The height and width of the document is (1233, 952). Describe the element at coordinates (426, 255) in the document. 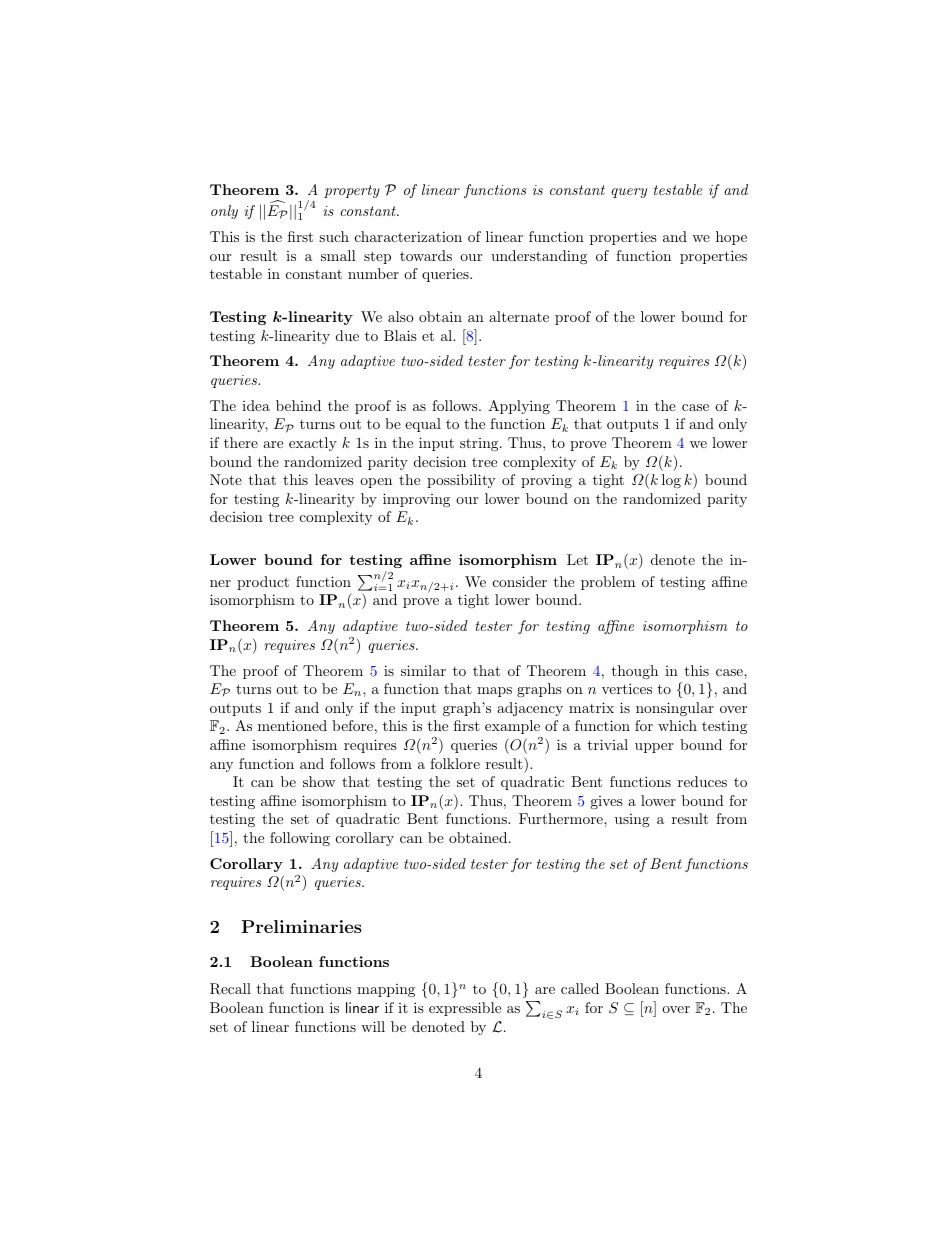

I see `towards` at that location.
